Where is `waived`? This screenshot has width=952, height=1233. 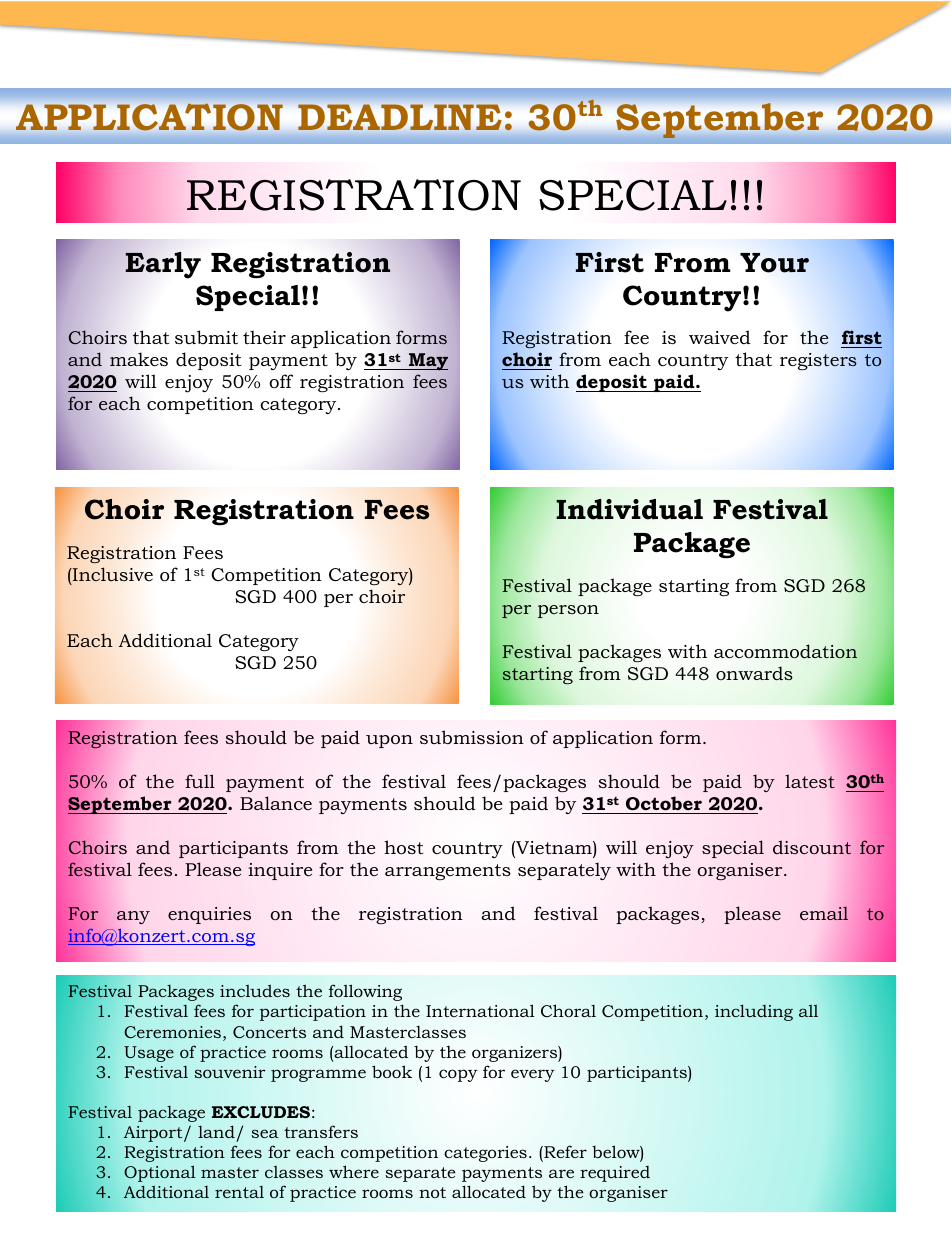 waived is located at coordinates (720, 337).
